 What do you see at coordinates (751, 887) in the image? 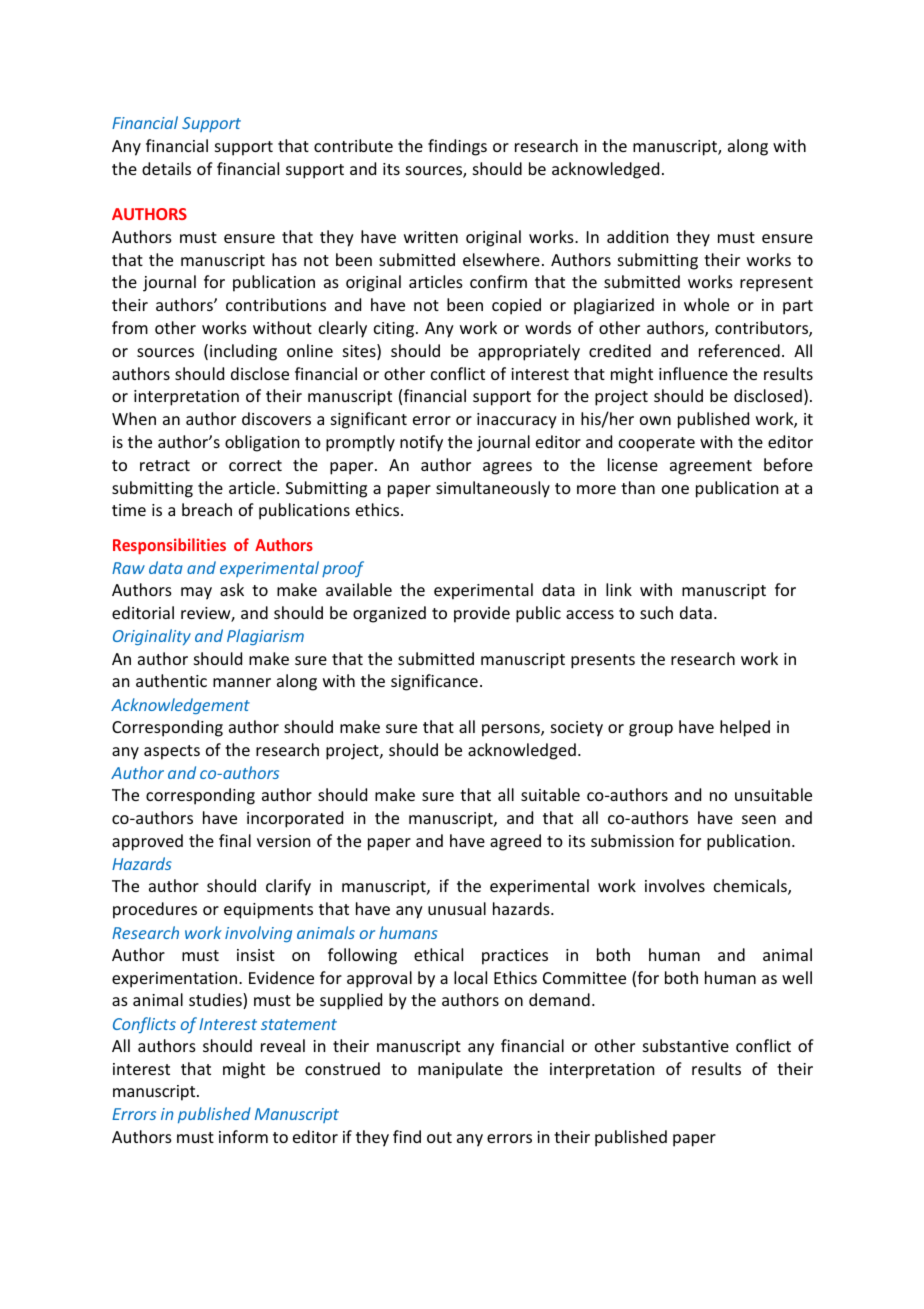
I see `chemicals` at bounding box center [751, 887].
